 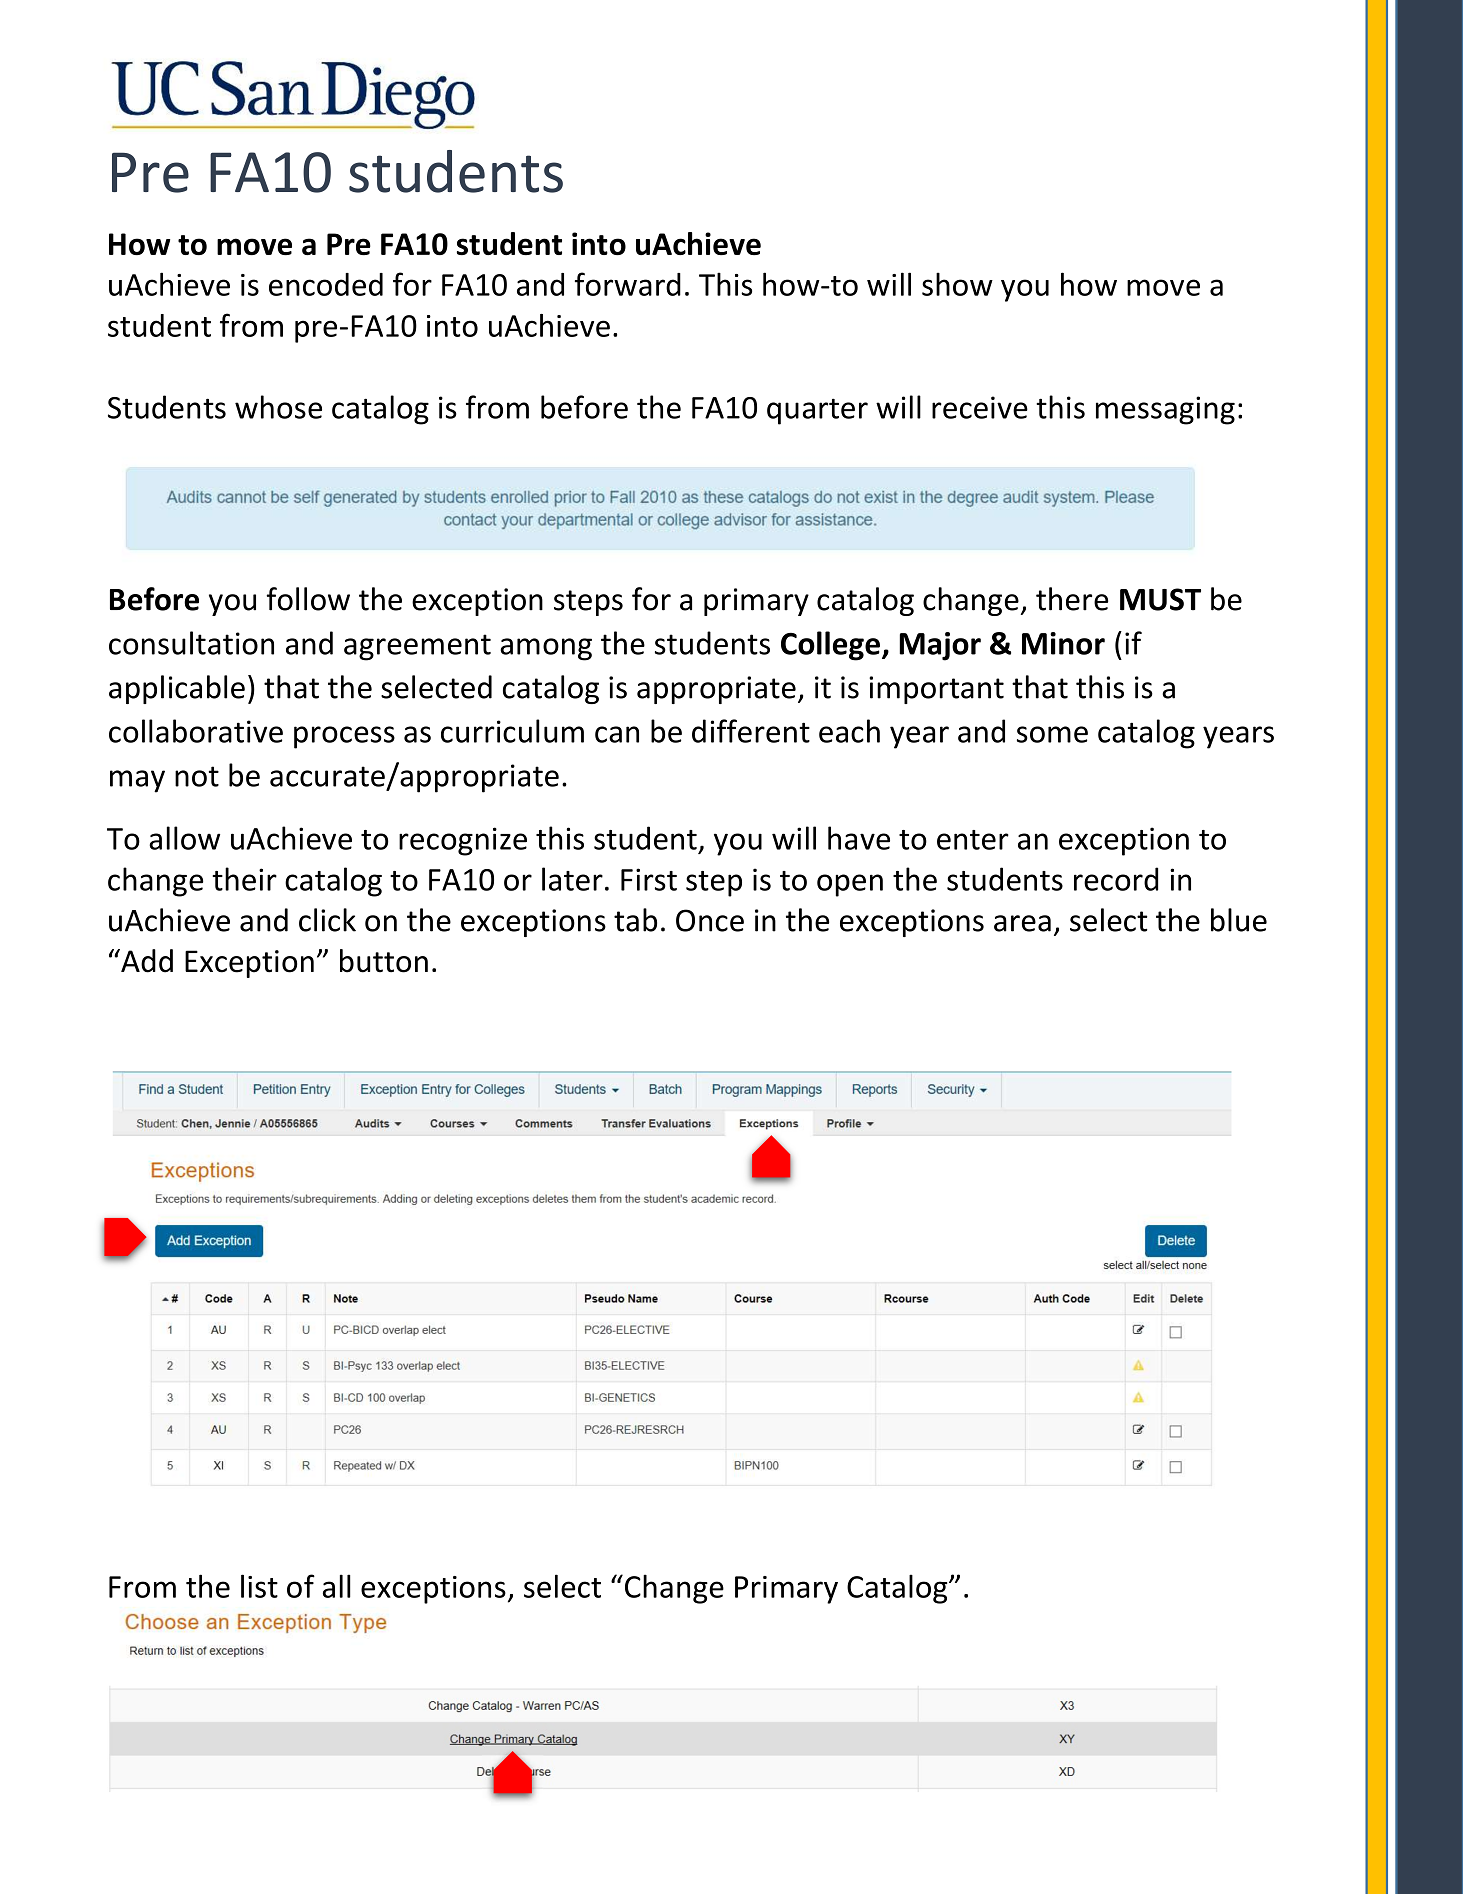 I want to click on Once, so click(x=710, y=920).
